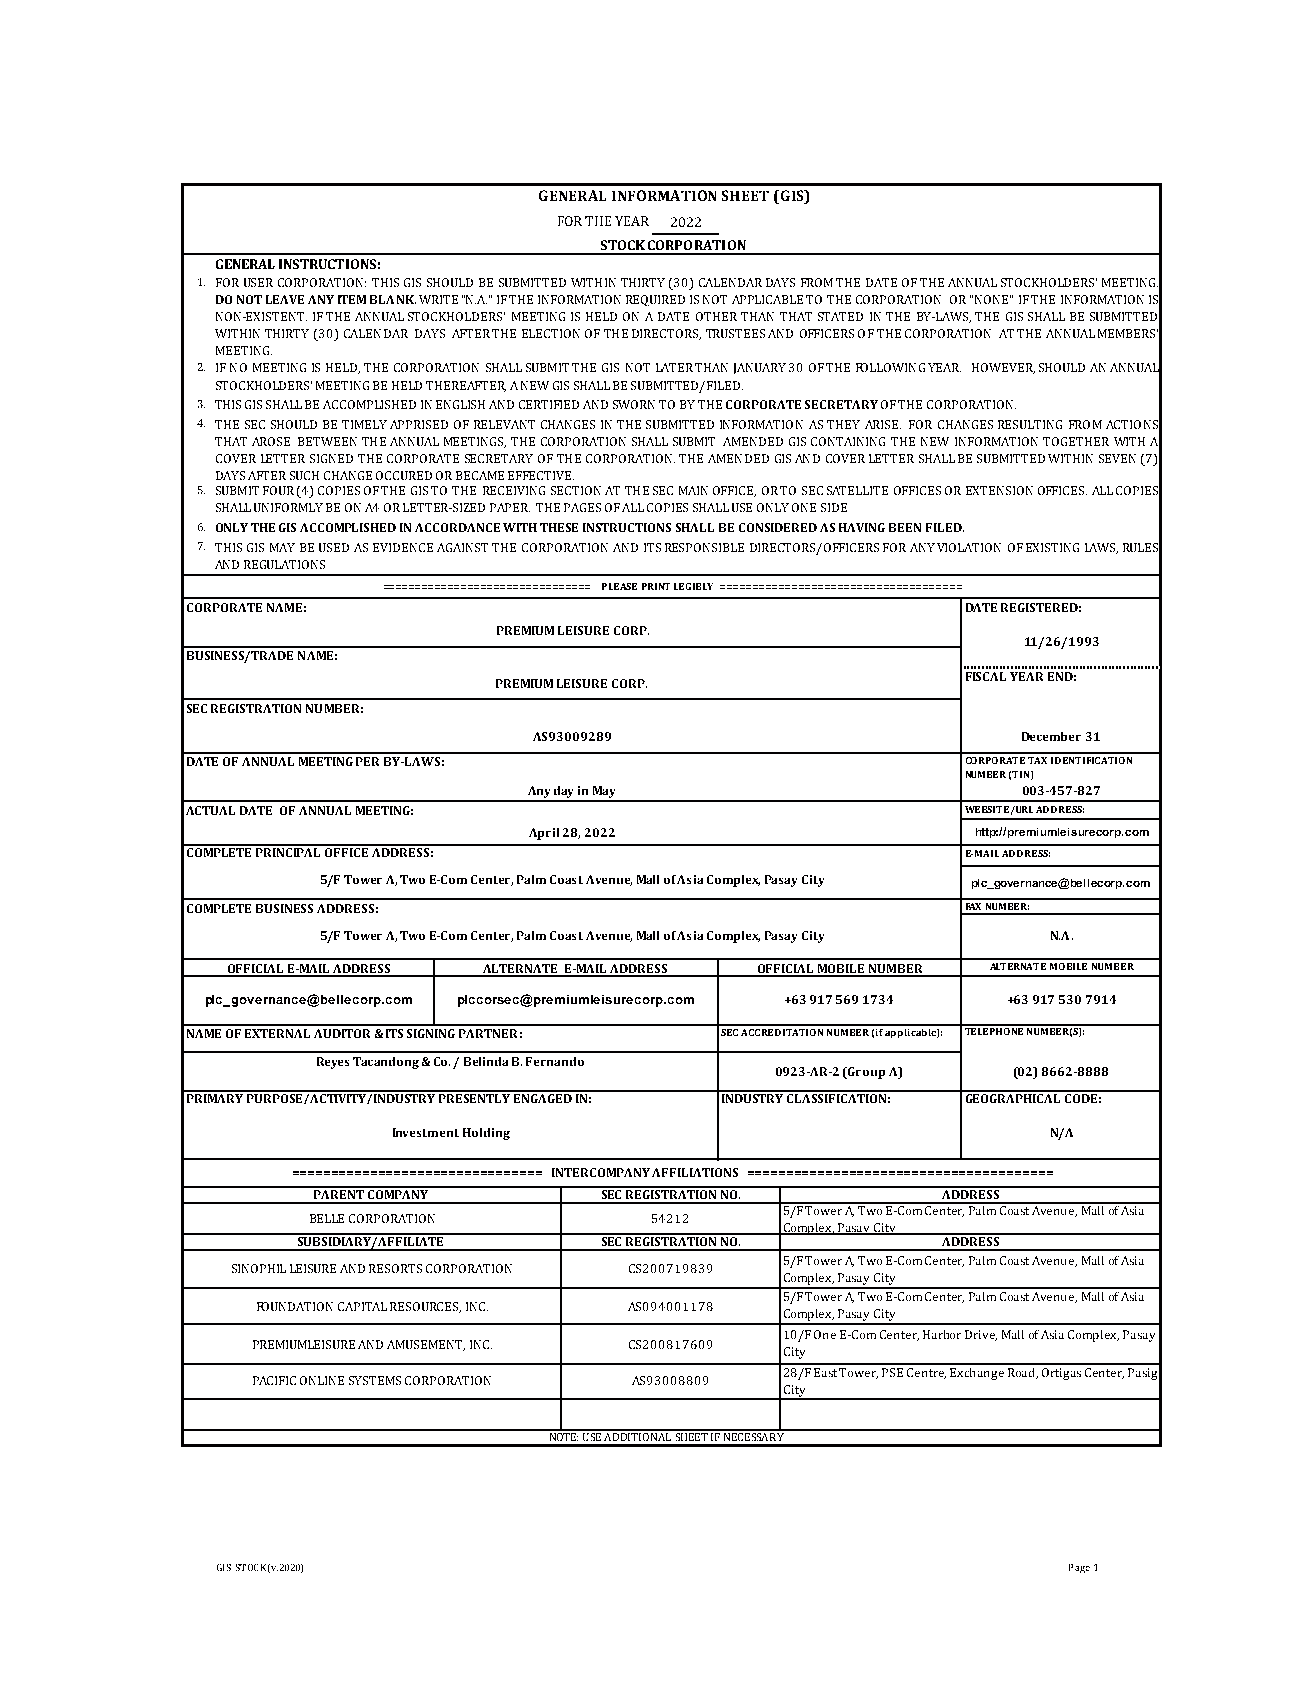 The height and width of the screenshot is (1702, 1315). I want to click on December, so click(1051, 736).
